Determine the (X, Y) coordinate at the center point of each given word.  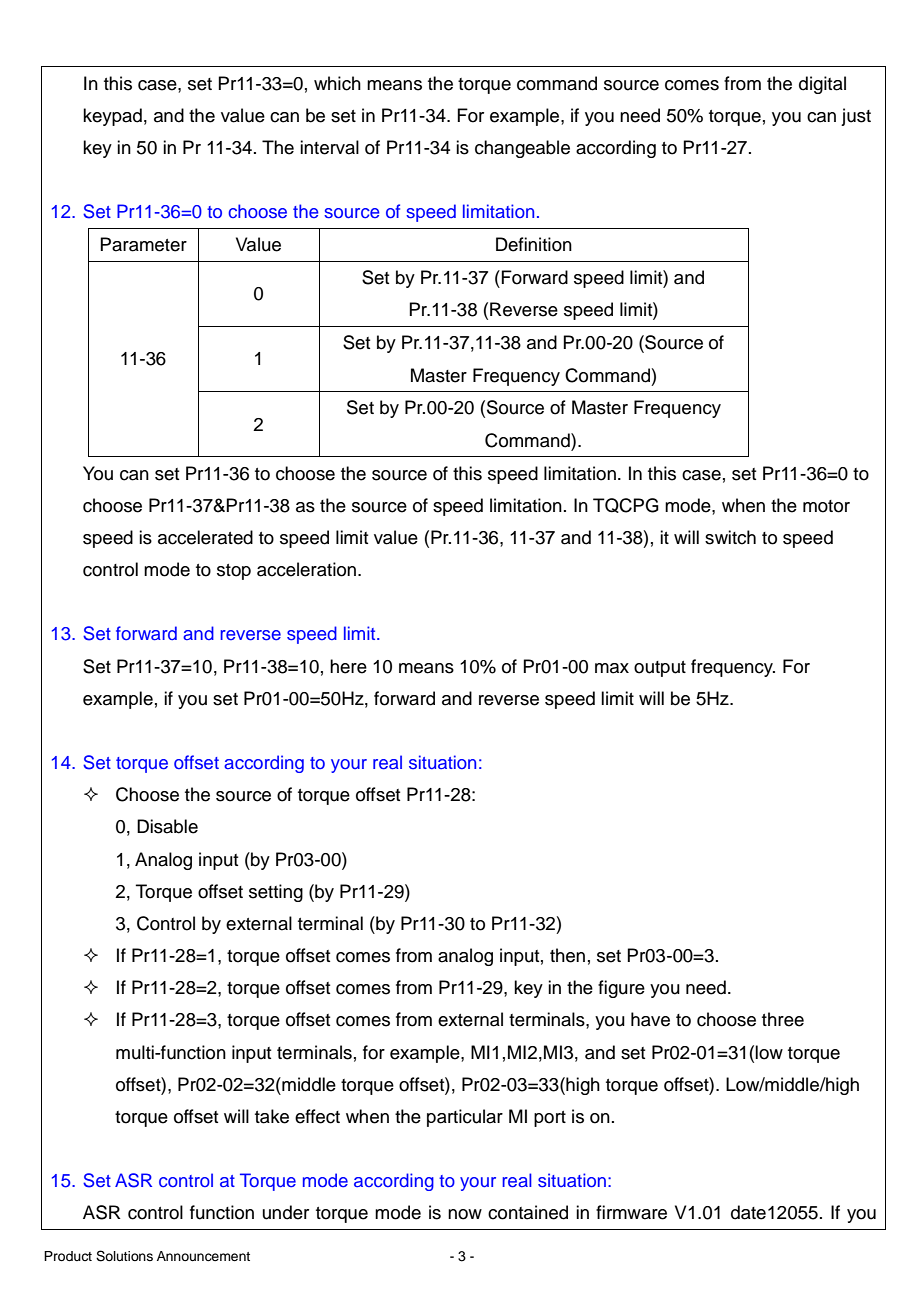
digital (822, 85)
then (567, 955)
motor (826, 506)
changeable (522, 149)
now (465, 1214)
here (348, 666)
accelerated (205, 537)
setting (276, 893)
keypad (112, 117)
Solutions (124, 1256)
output (660, 669)
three (783, 1019)
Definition (534, 244)
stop (234, 572)
